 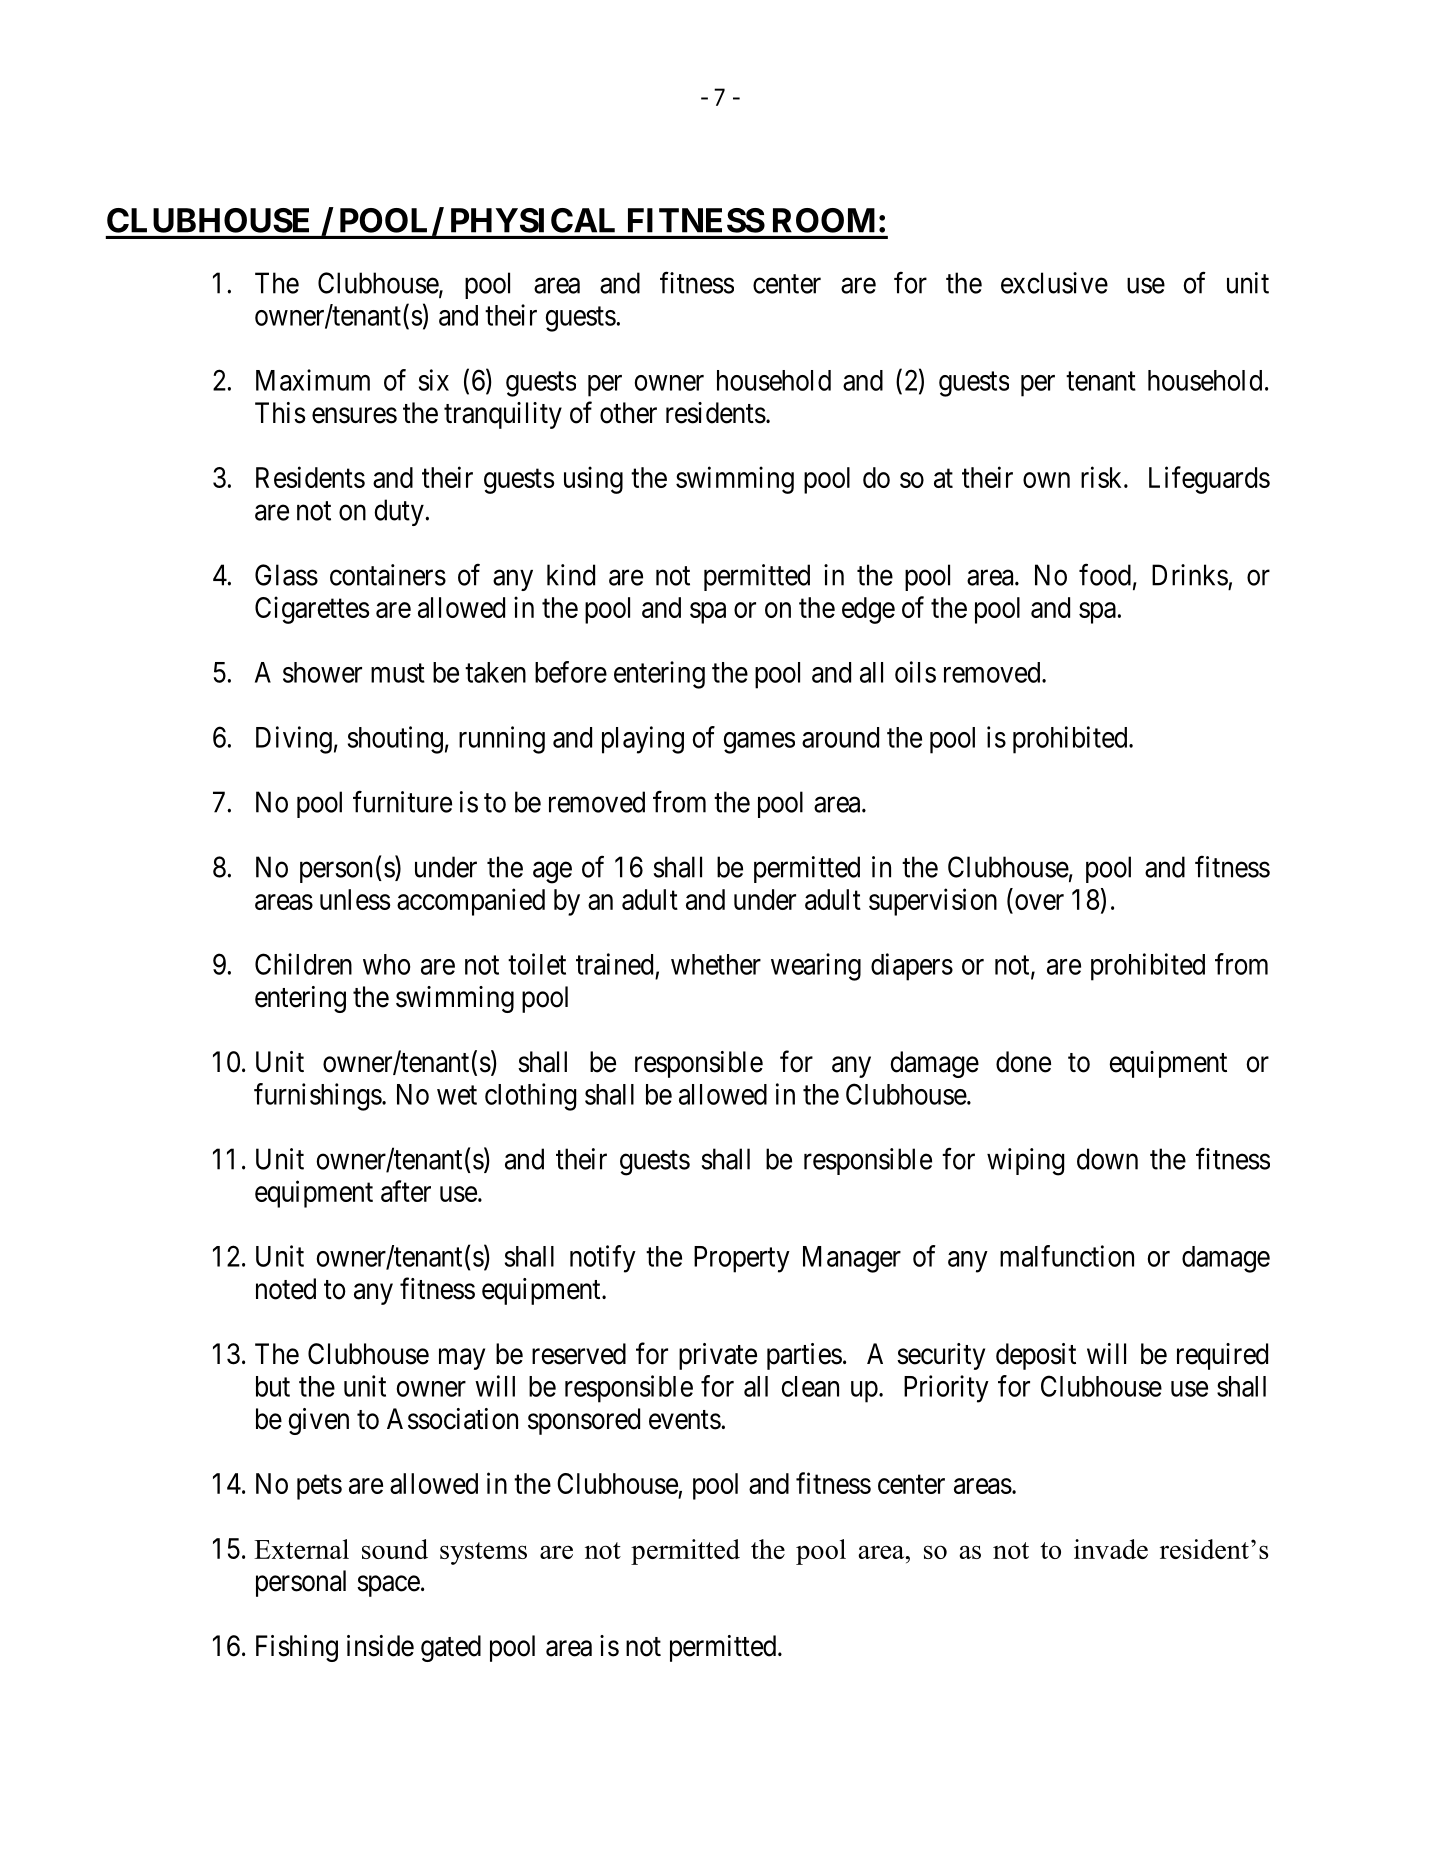 I want to click on systems, so click(x=483, y=1553).
